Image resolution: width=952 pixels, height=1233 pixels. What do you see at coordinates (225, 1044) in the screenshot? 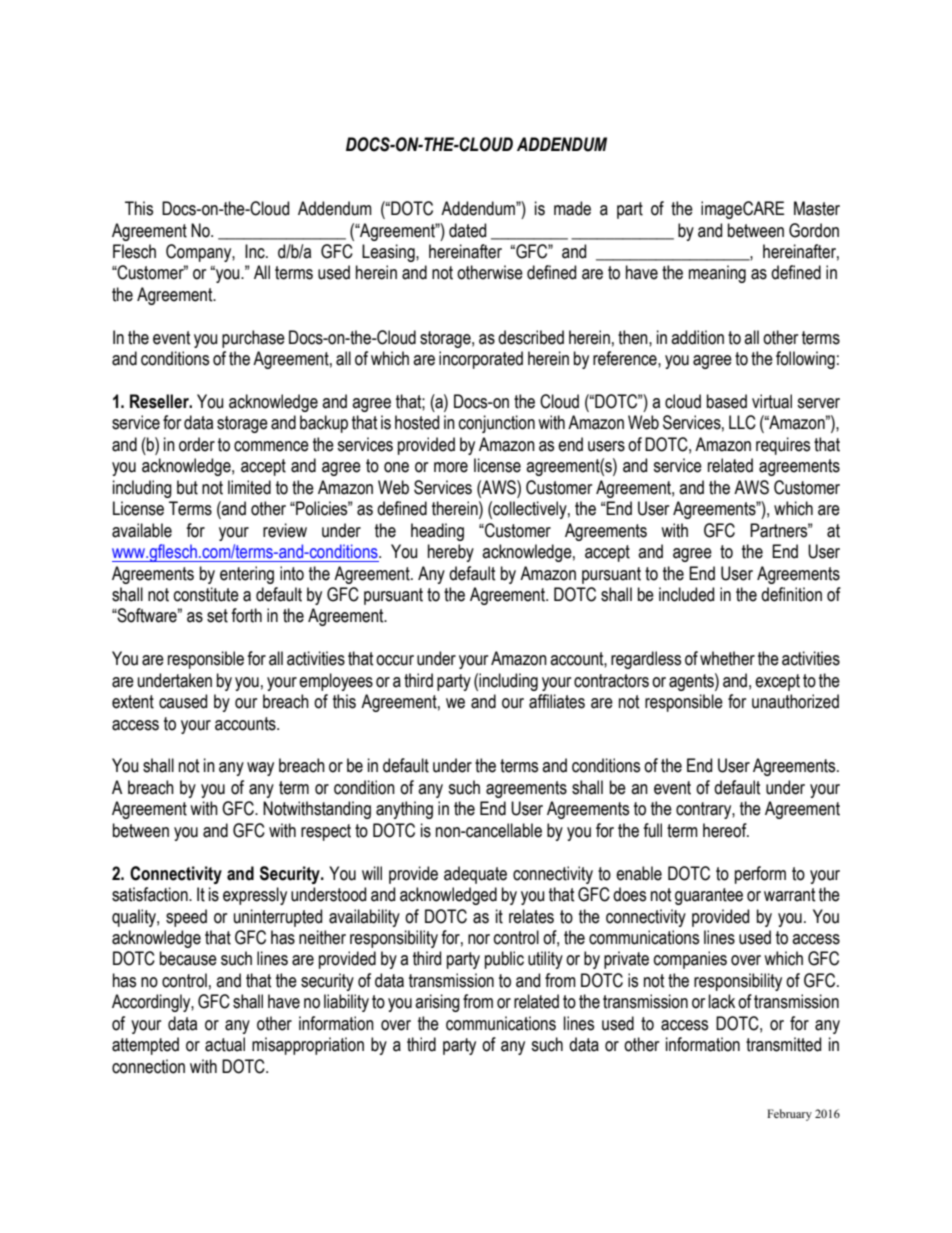
I see `actual` at bounding box center [225, 1044].
